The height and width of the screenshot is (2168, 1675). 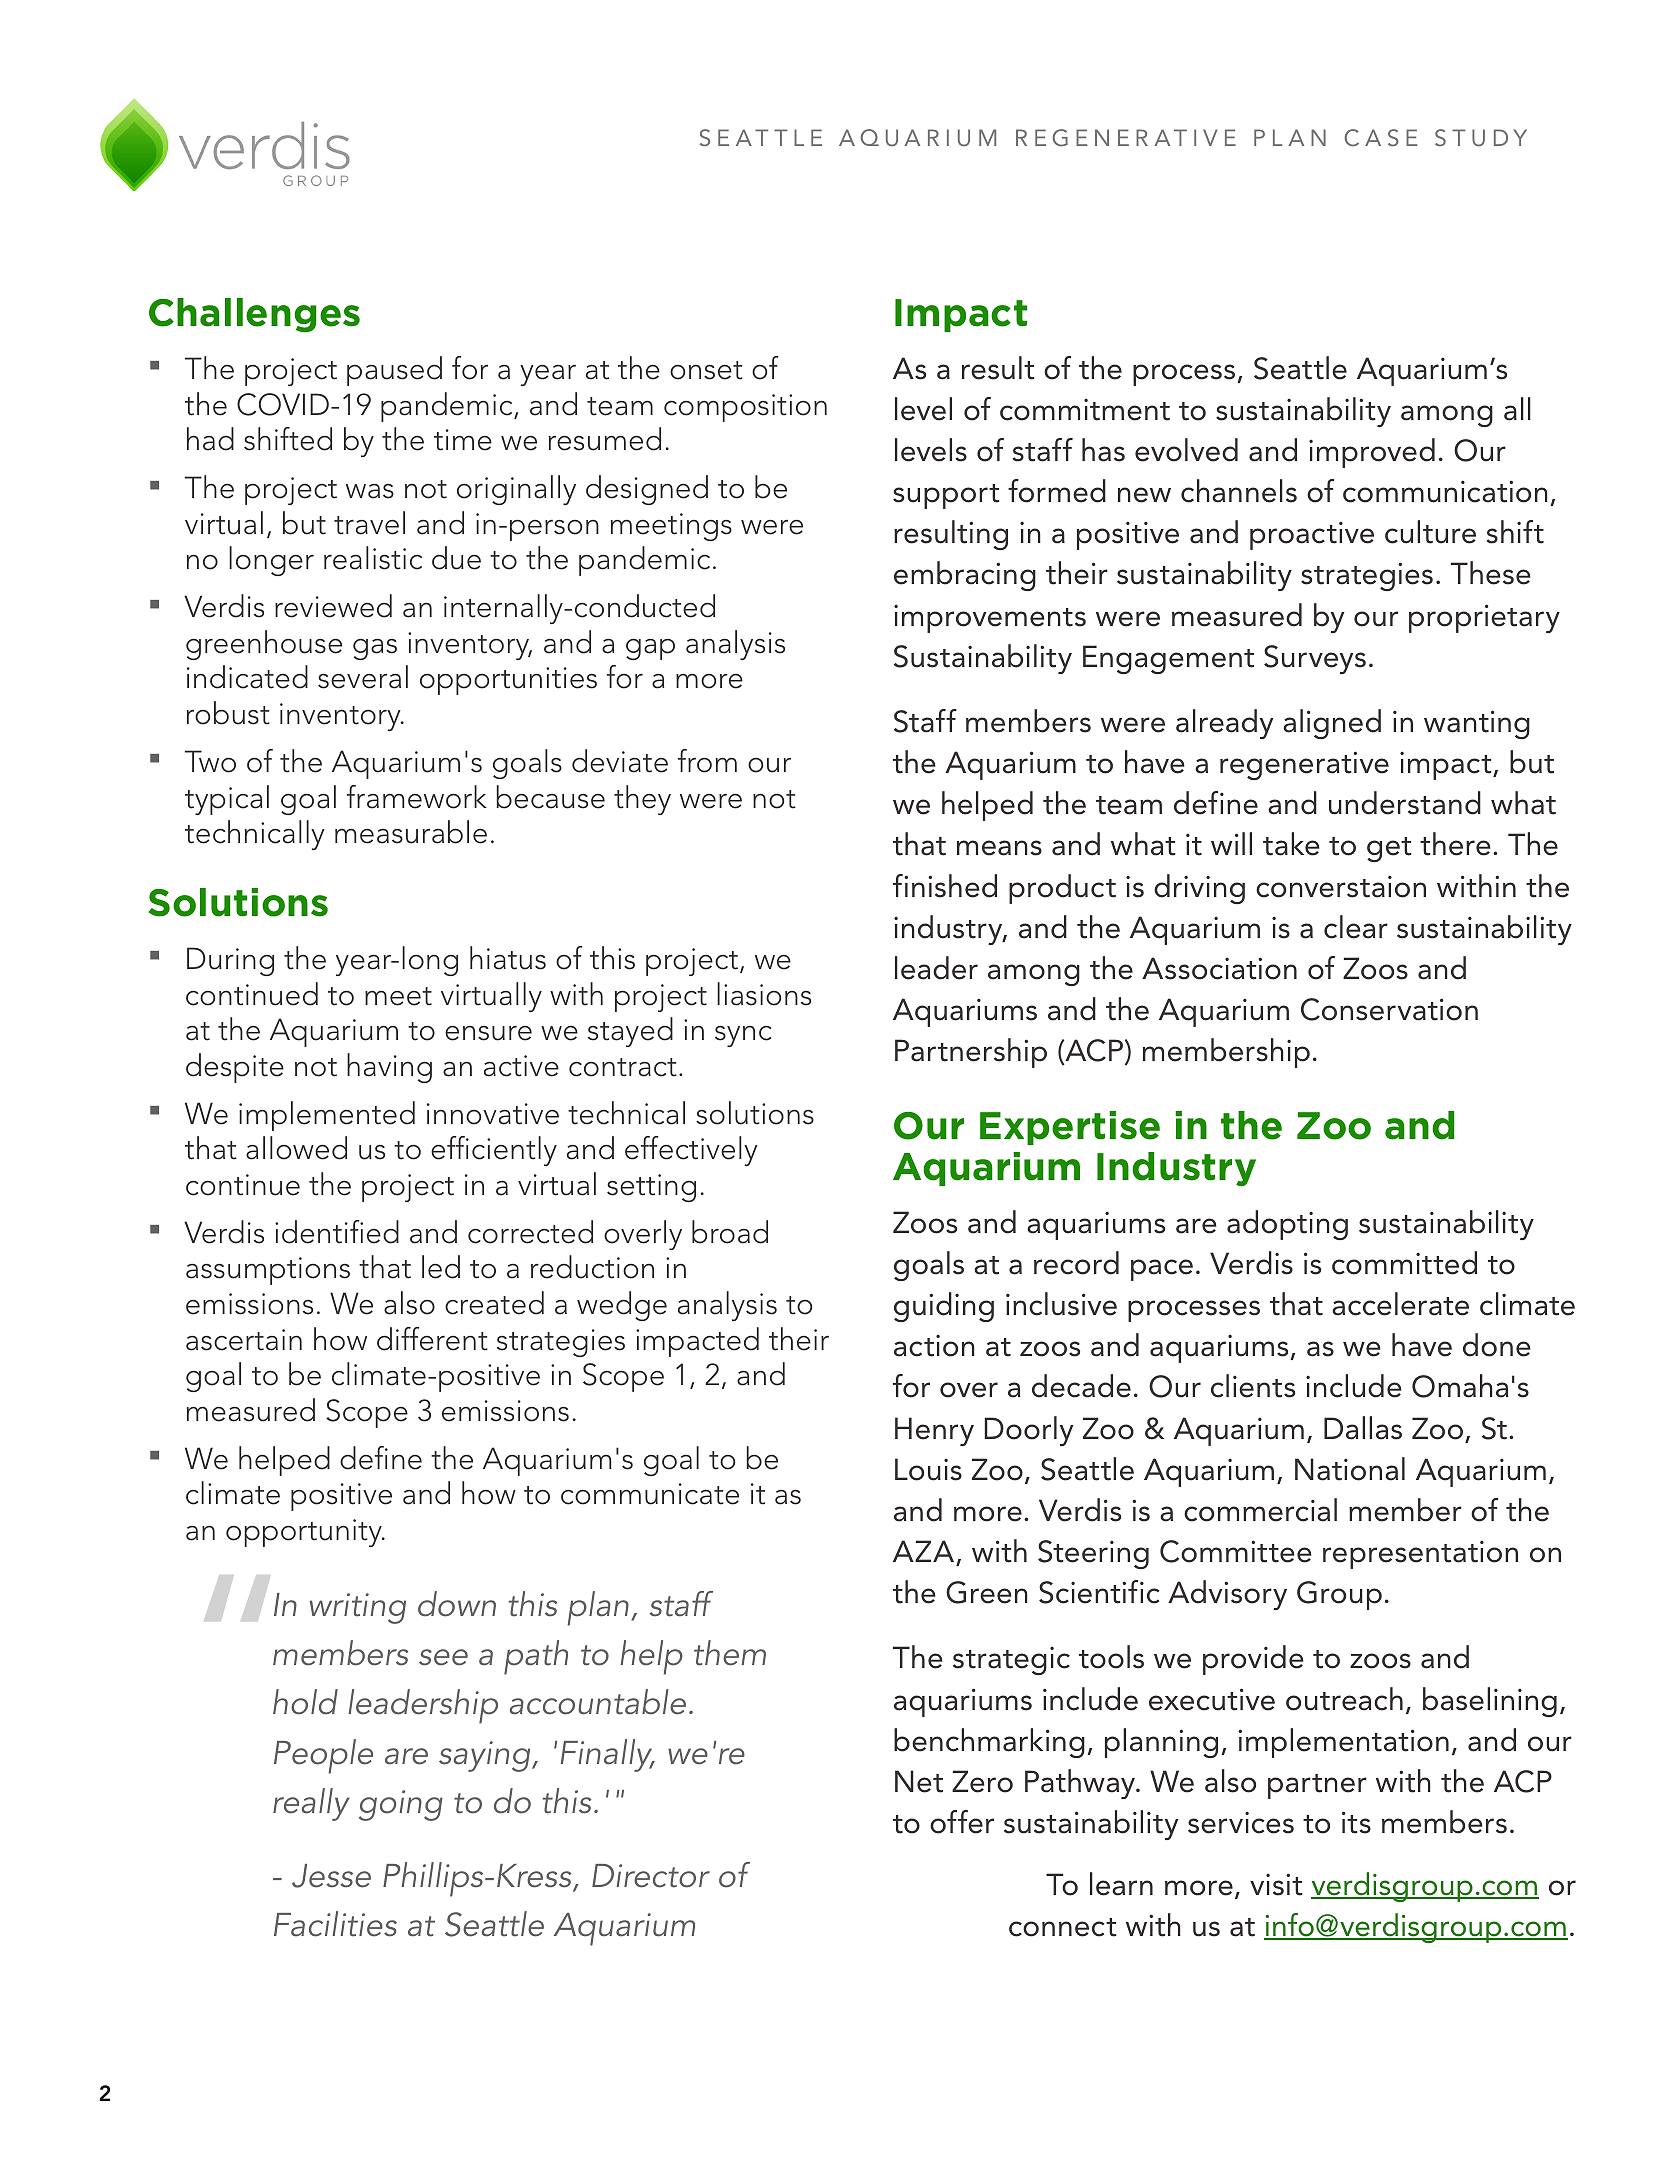 I want to click on paused, so click(x=394, y=371).
